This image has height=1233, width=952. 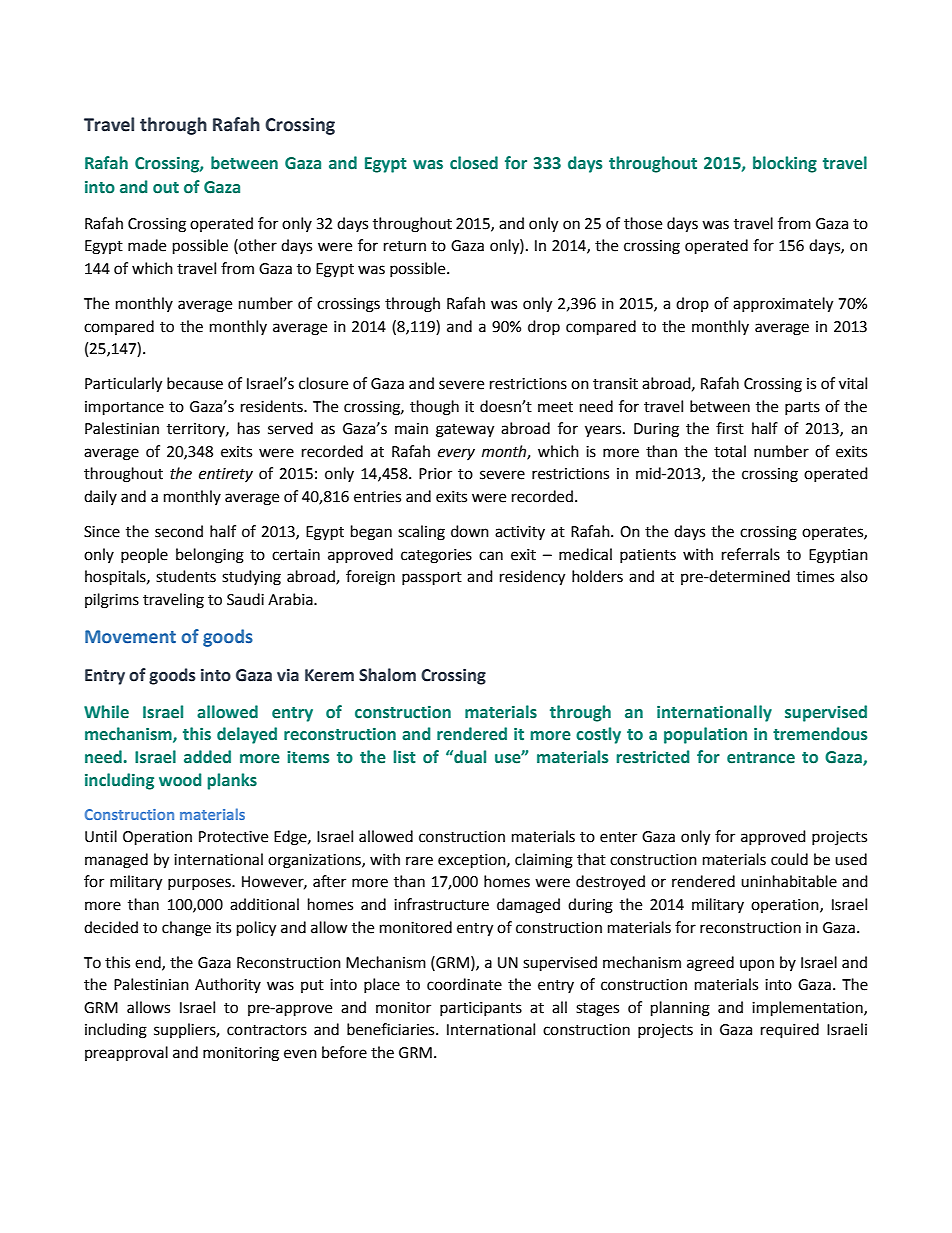 What do you see at coordinates (432, 579) in the image?
I see `passport` at bounding box center [432, 579].
